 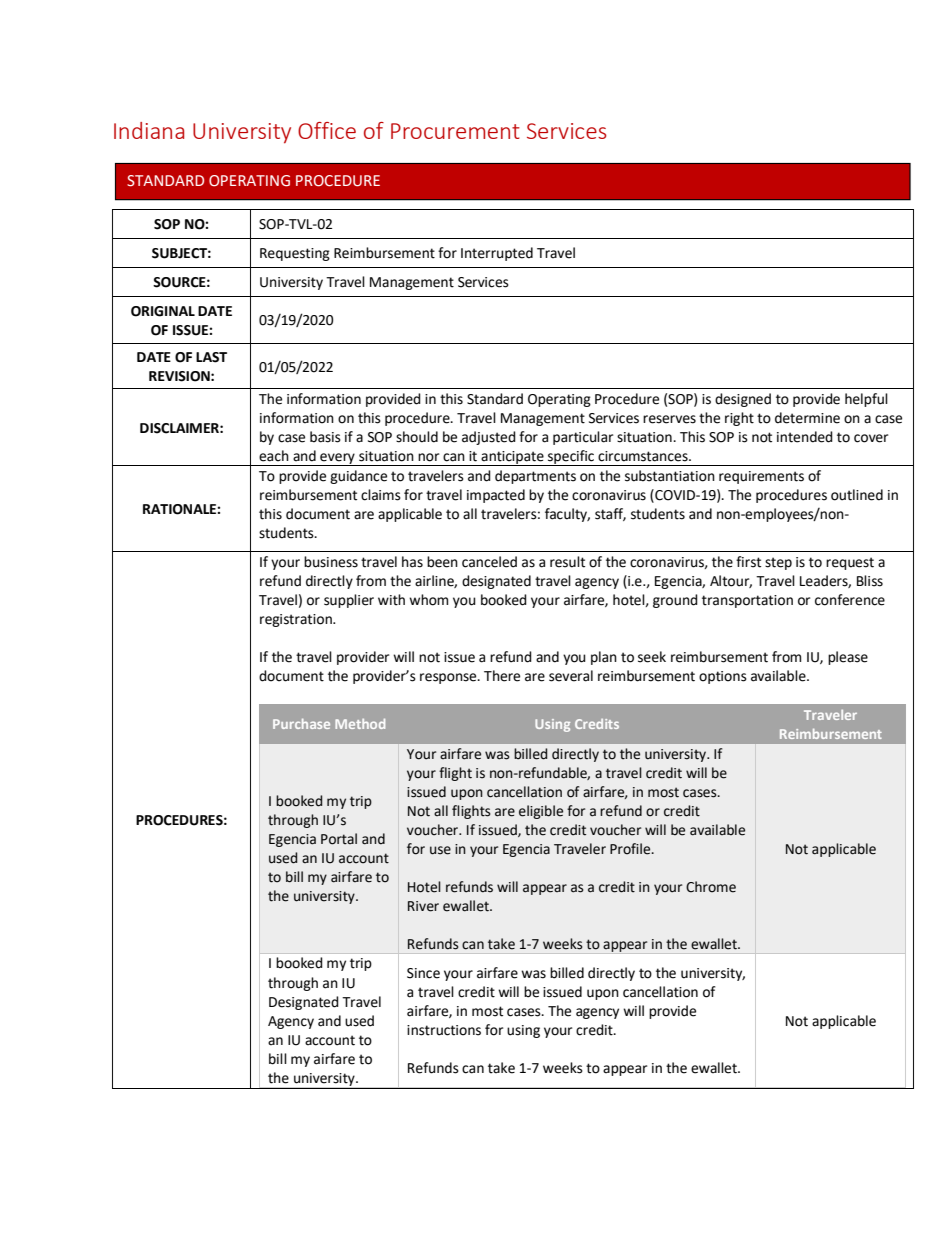 I want to click on Procurement, so click(x=455, y=131).
